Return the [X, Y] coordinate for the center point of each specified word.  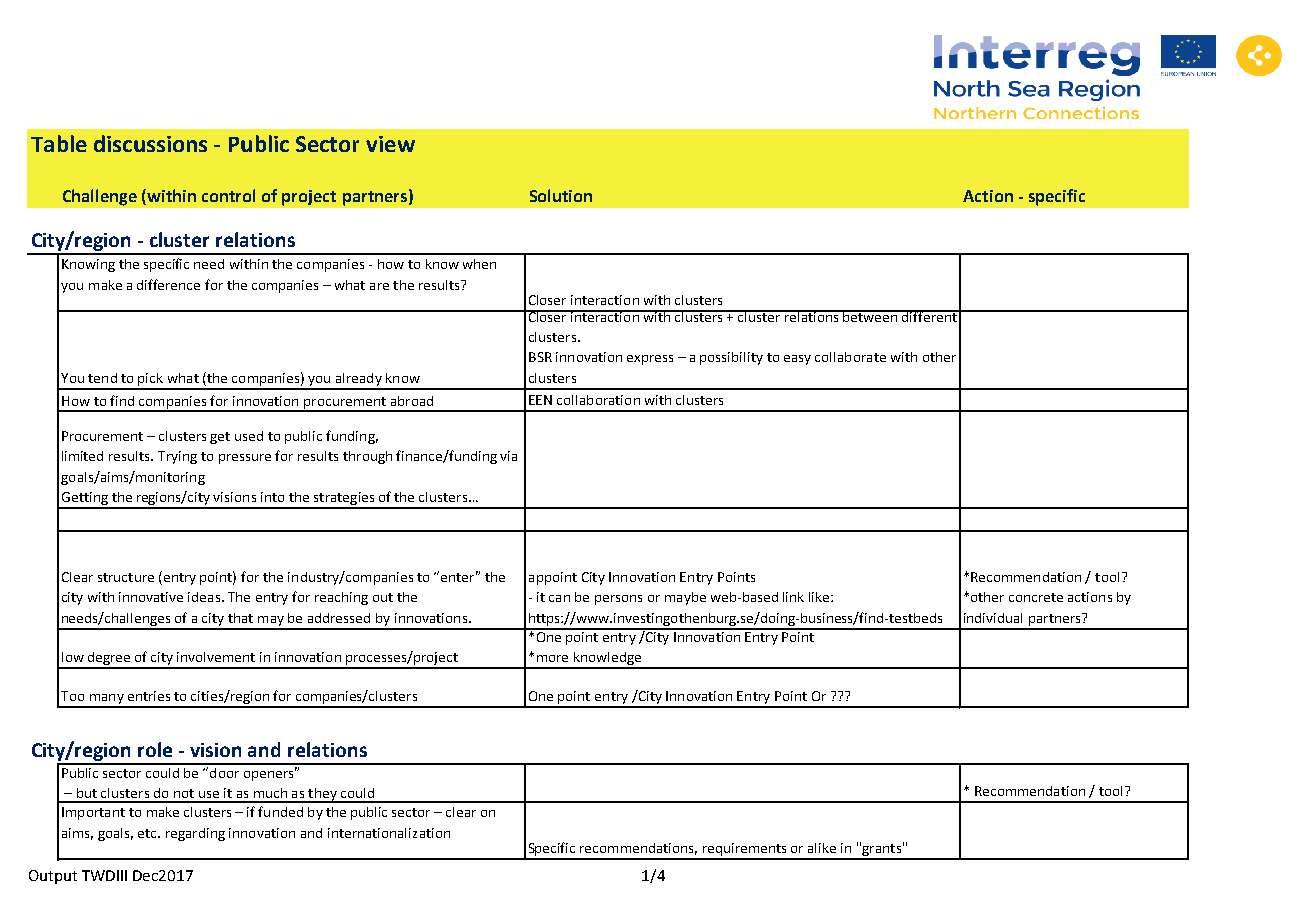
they [322, 795]
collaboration [598, 400]
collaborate [850, 357]
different [929, 316]
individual [993, 618]
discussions [150, 143]
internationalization [389, 833]
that [240, 618]
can [559, 598]
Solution [561, 195]
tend [102, 378]
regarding [195, 834]
